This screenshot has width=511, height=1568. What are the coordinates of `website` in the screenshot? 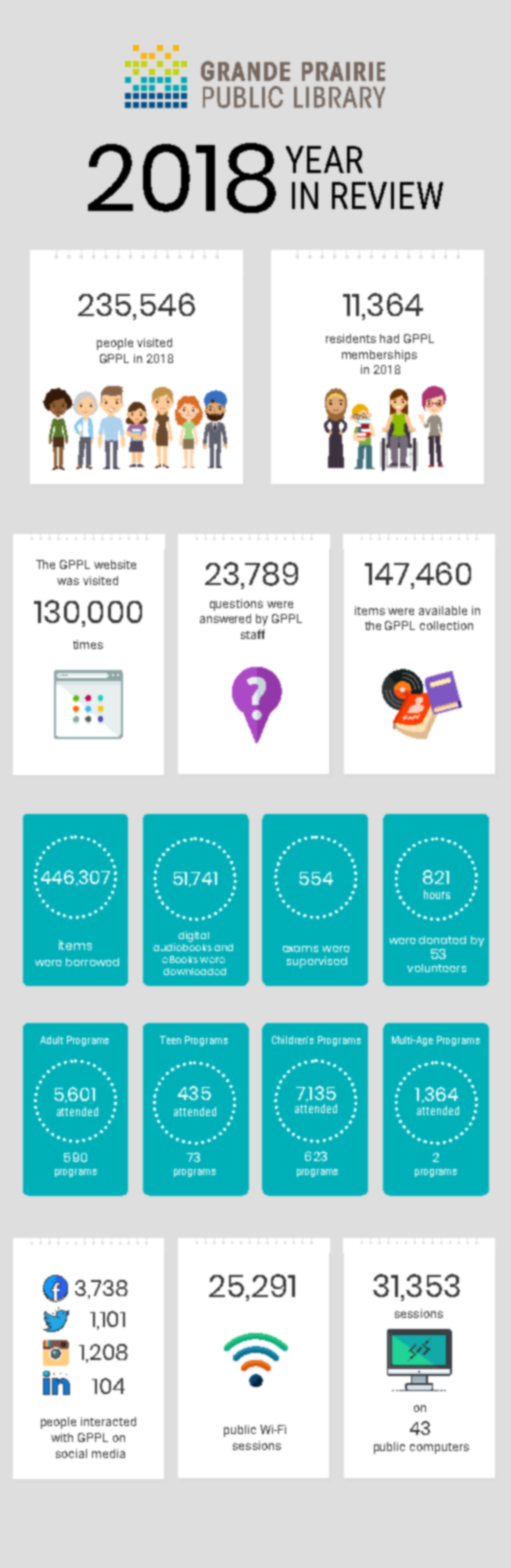 It's located at (115, 564).
